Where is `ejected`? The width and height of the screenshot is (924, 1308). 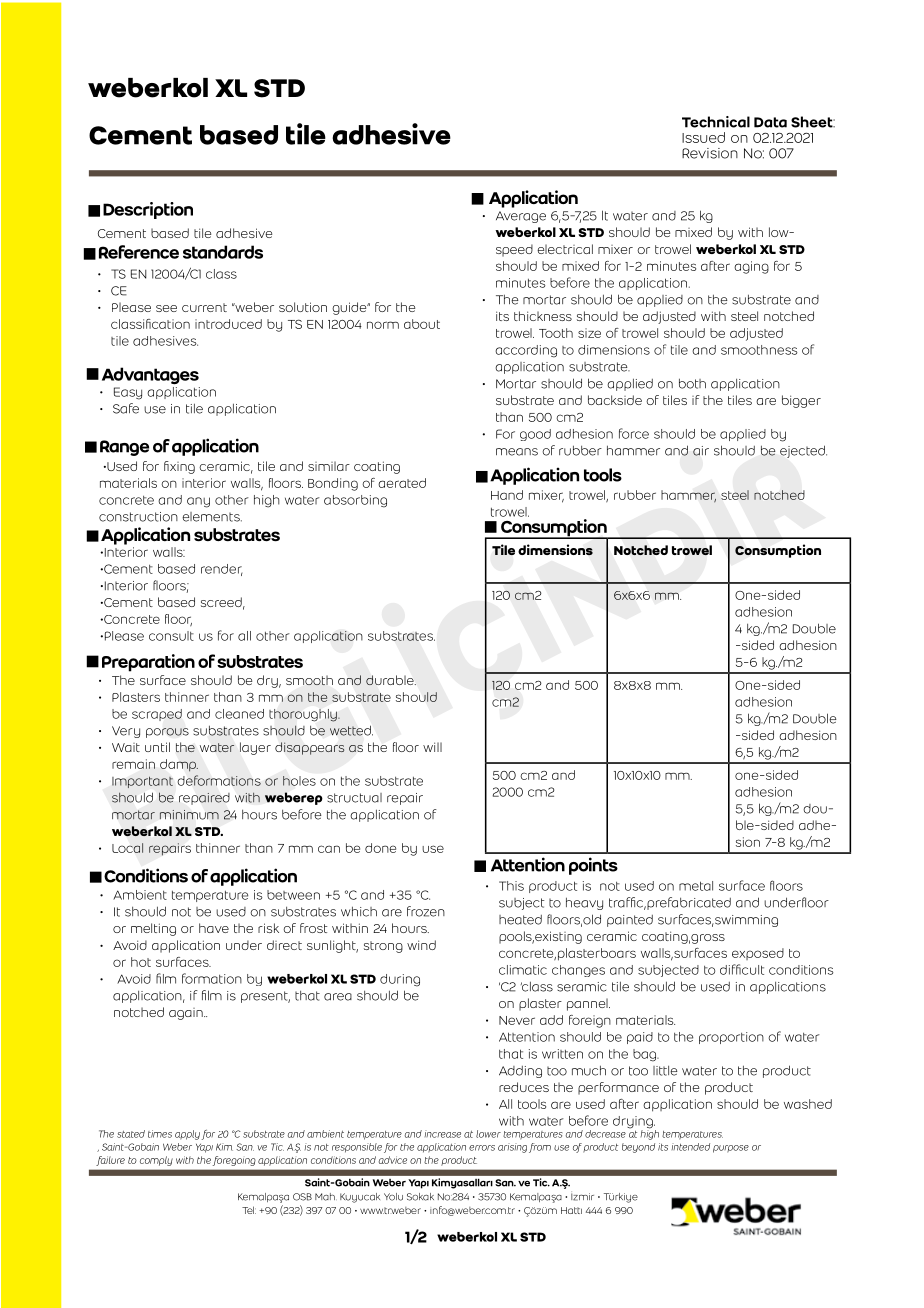
ejected is located at coordinates (803, 451).
